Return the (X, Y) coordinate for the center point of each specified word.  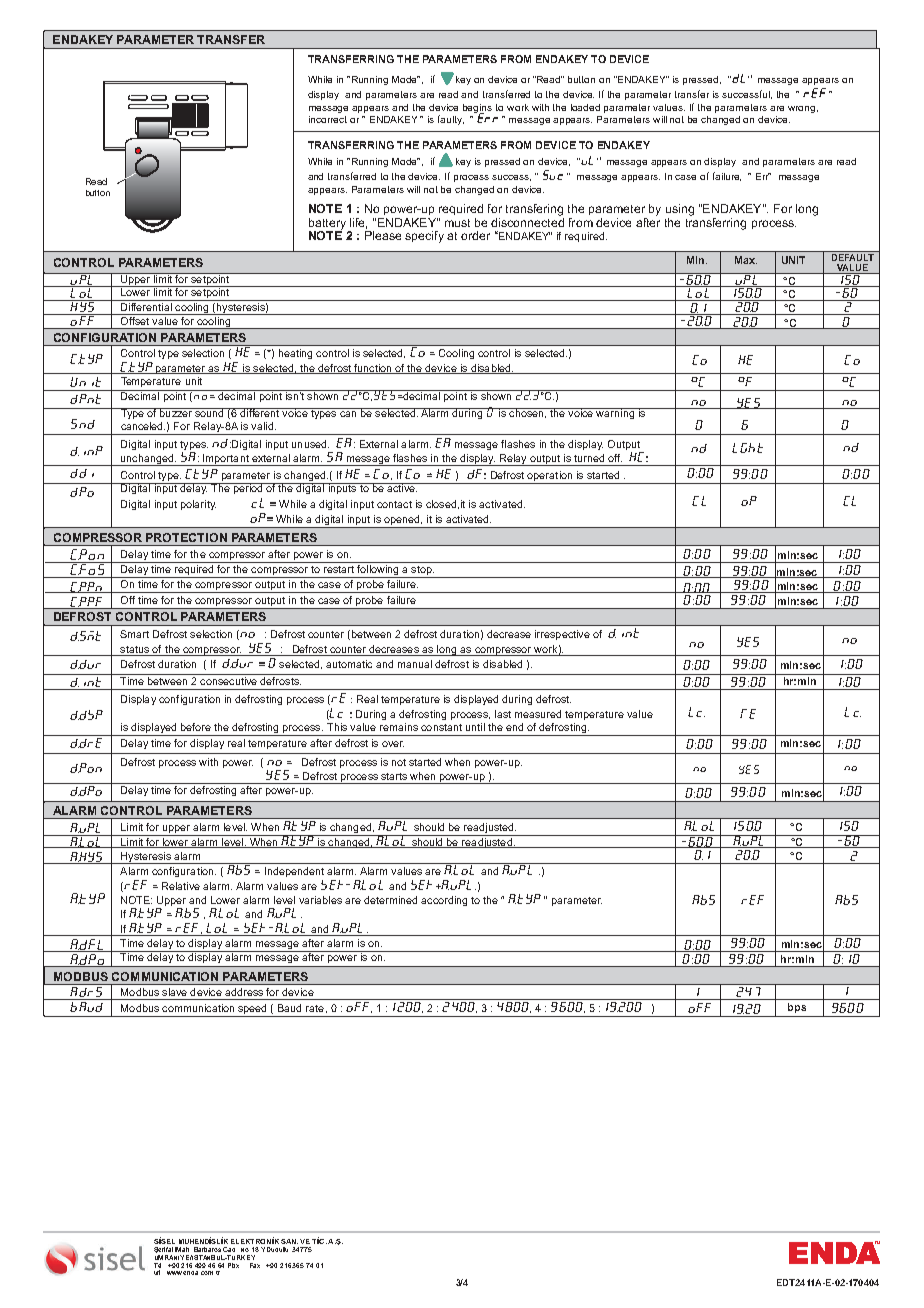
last (503, 714)
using (680, 210)
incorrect (328, 119)
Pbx (233, 1265)
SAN (289, 1241)
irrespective (562, 635)
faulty (451, 120)
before (196, 727)
